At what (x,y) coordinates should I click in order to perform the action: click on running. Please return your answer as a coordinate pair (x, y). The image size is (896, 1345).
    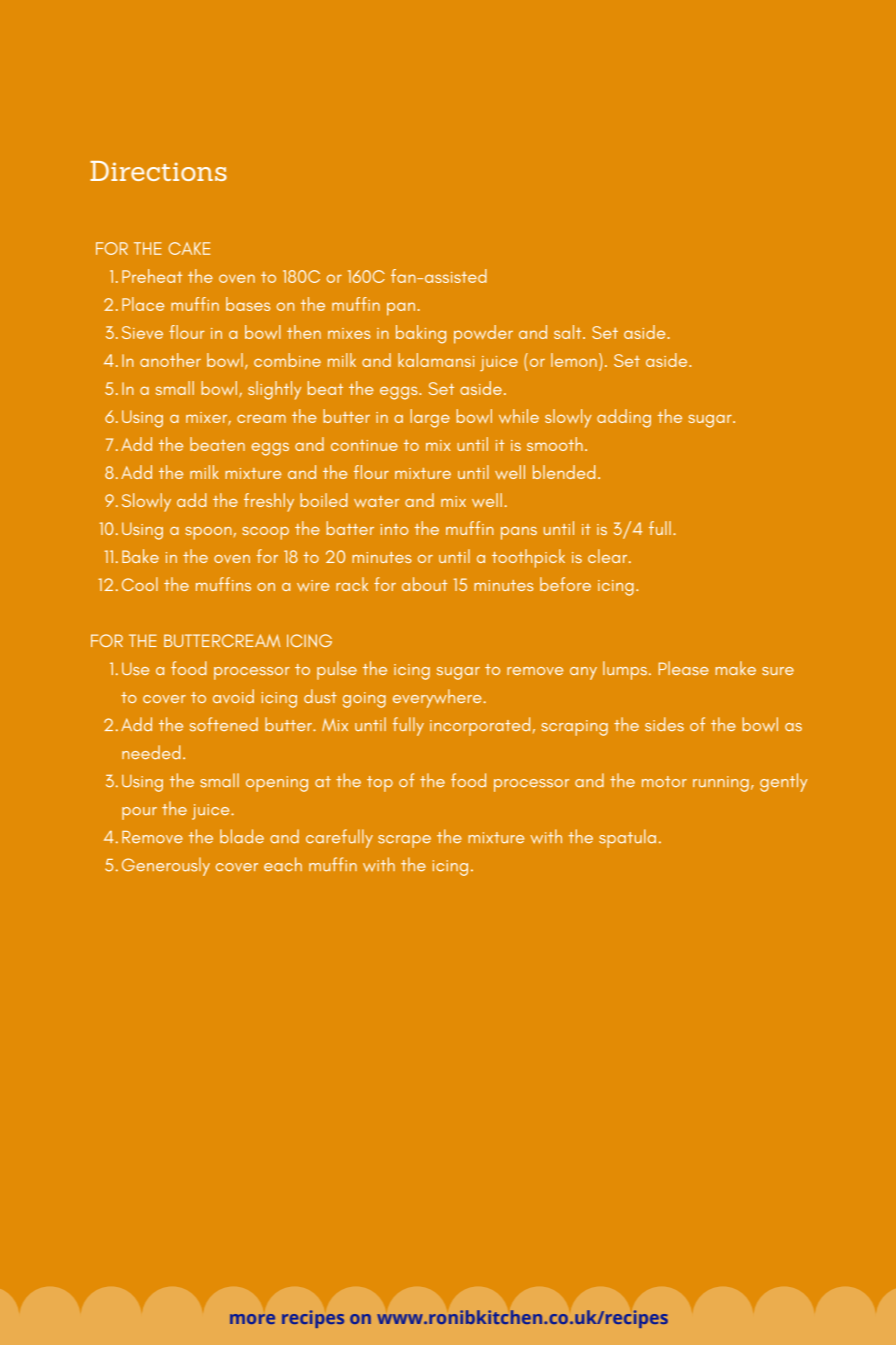
    Looking at the image, I should click on (721, 784).
